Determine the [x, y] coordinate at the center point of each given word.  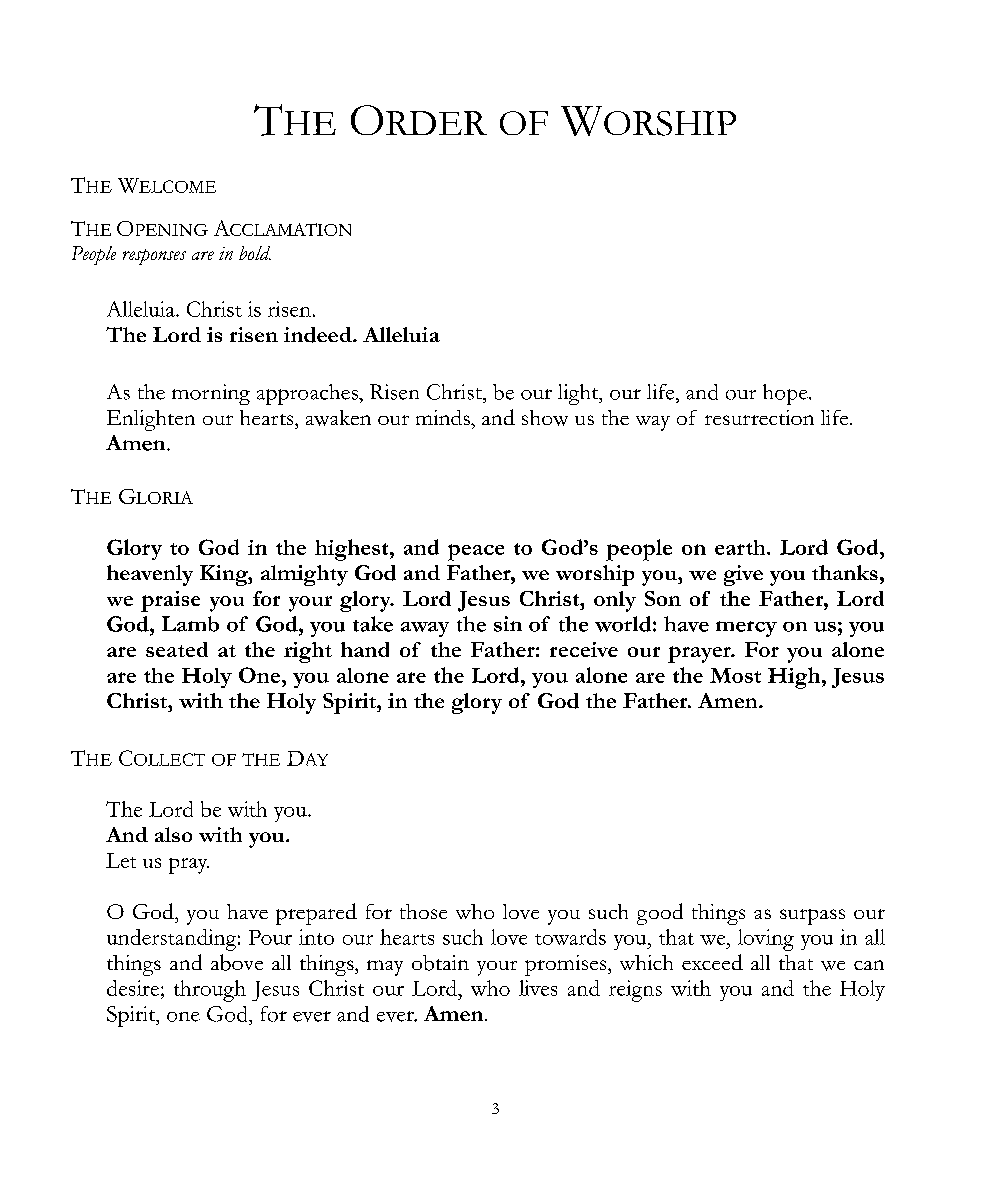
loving [766, 940]
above [237, 962]
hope [786, 394]
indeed [319, 335]
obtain [440, 963]
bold [255, 253]
